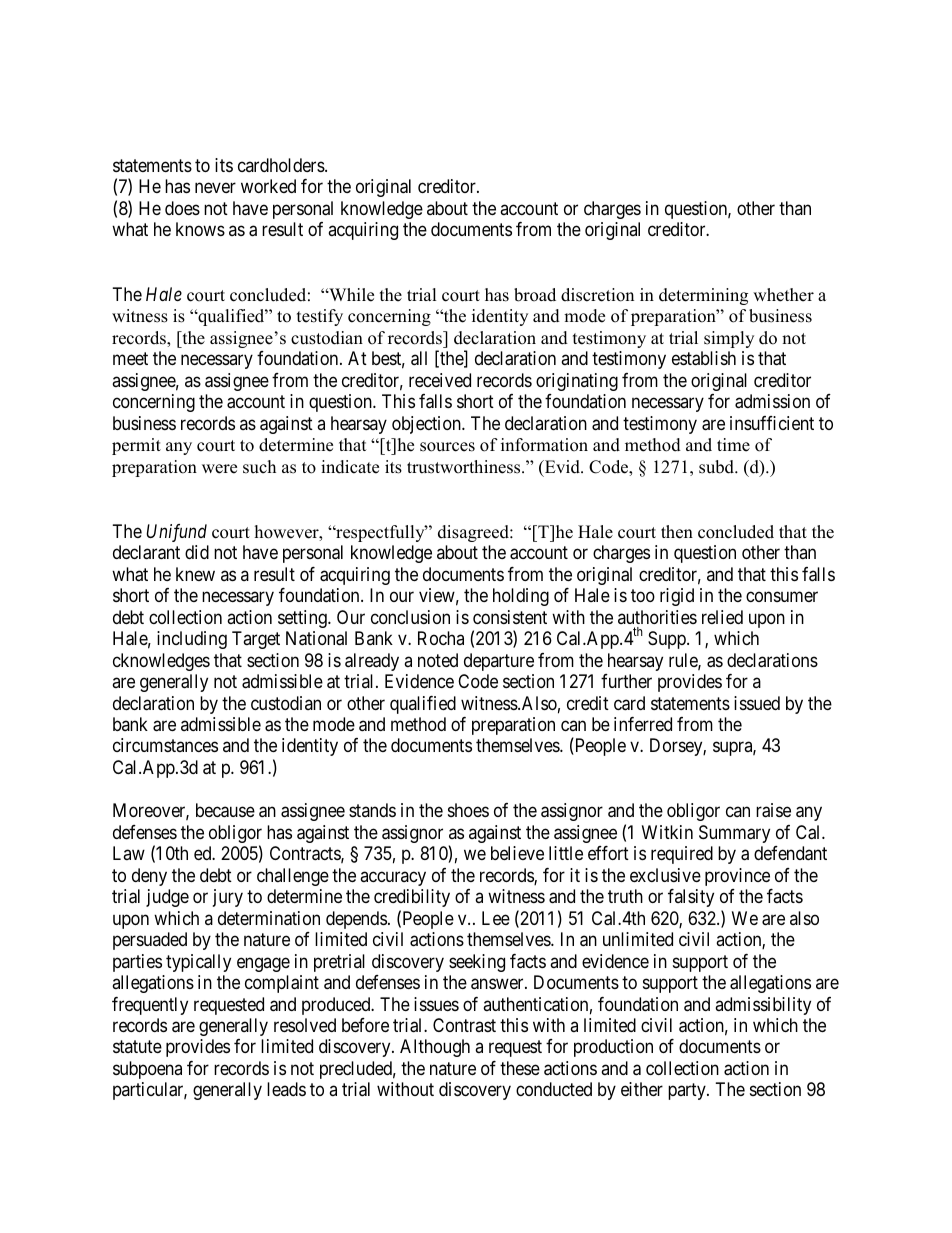  Describe the element at coordinates (435, 1048) in the screenshot. I see `Although` at that location.
